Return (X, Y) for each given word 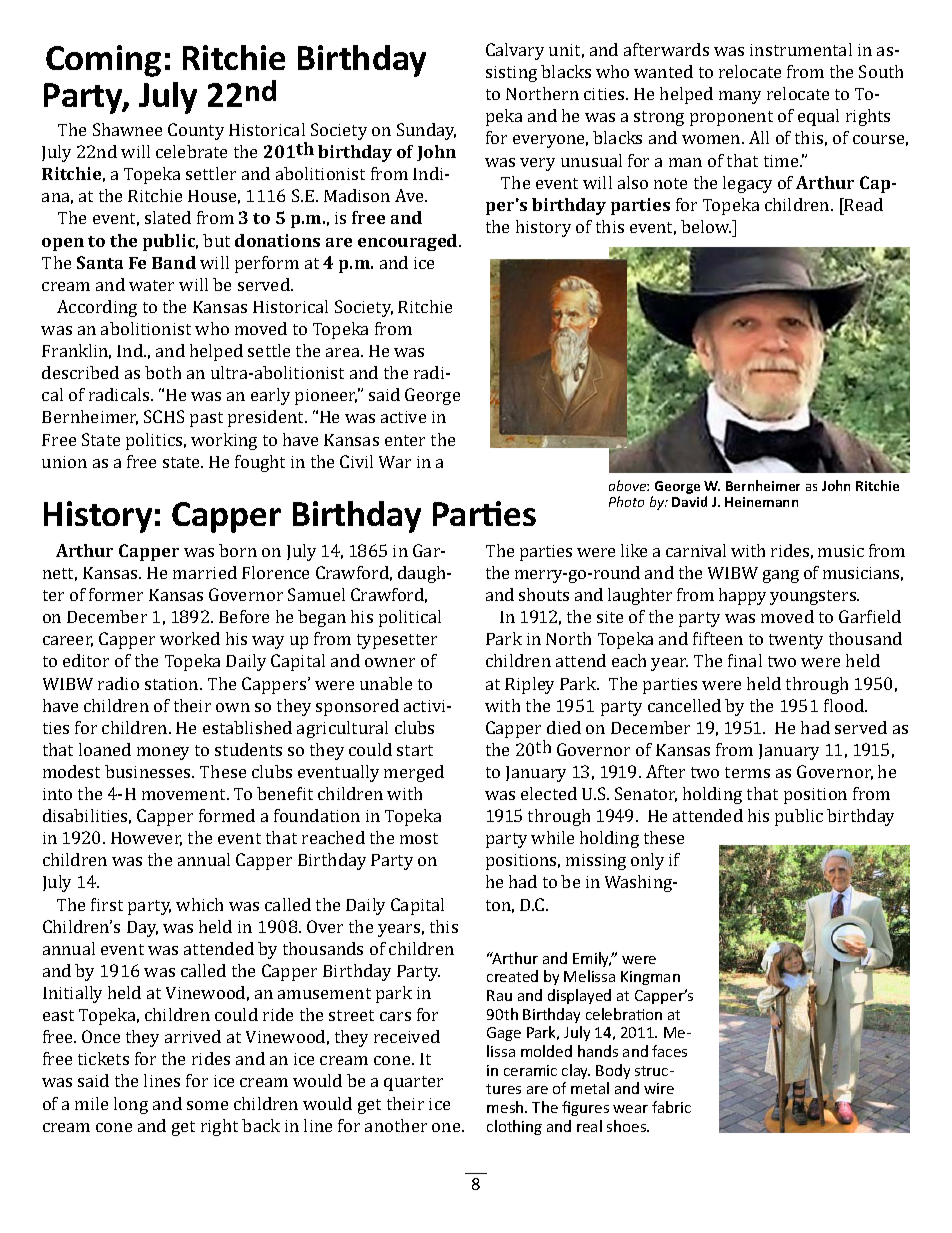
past (206, 419)
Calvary (515, 51)
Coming (103, 61)
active (403, 417)
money (163, 753)
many (740, 97)
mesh (506, 1107)
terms (747, 772)
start (415, 750)
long (131, 1105)
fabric (671, 1107)
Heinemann (761, 502)
